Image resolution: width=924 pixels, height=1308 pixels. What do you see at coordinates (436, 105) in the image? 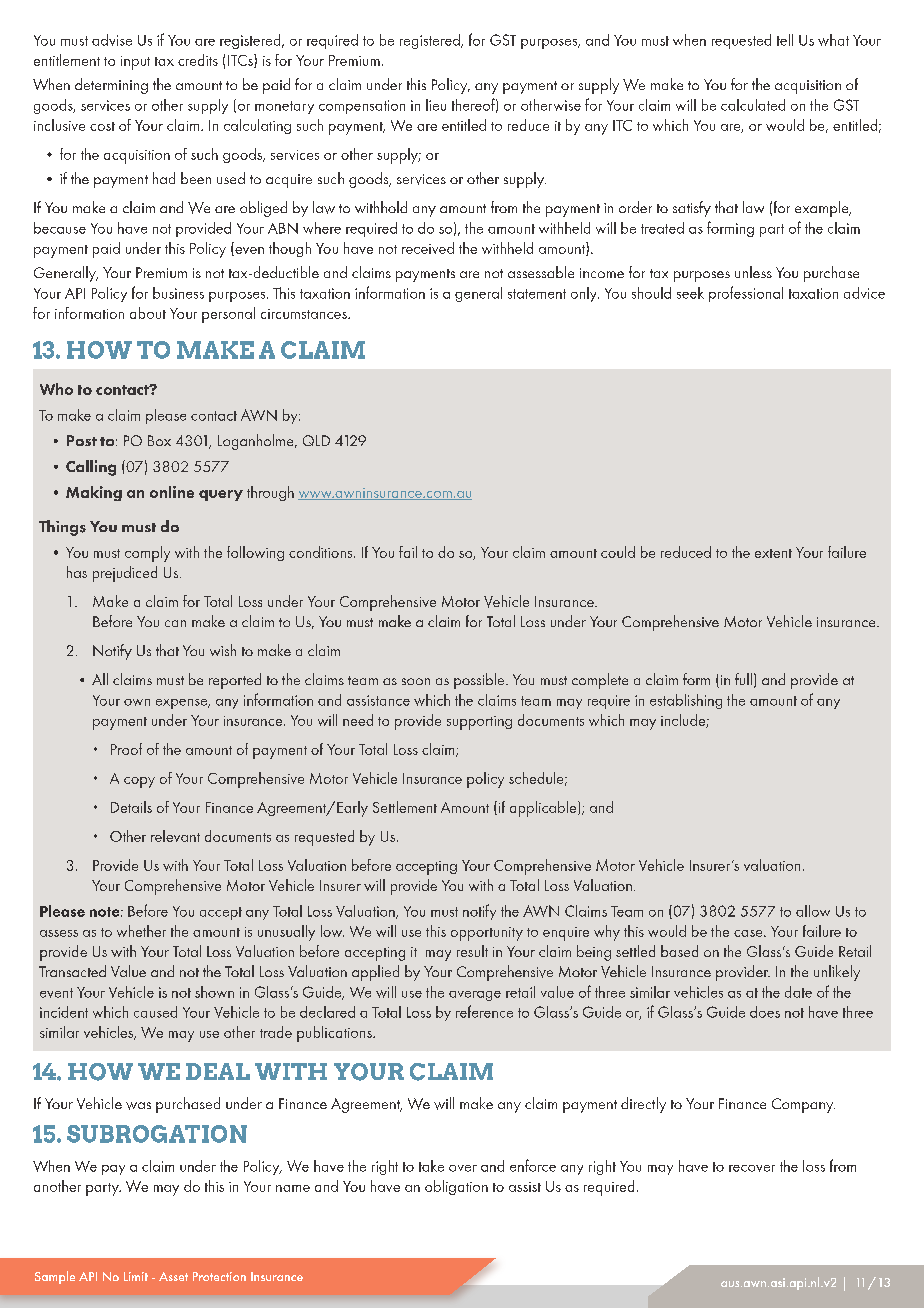
I see `lieu` at bounding box center [436, 105].
